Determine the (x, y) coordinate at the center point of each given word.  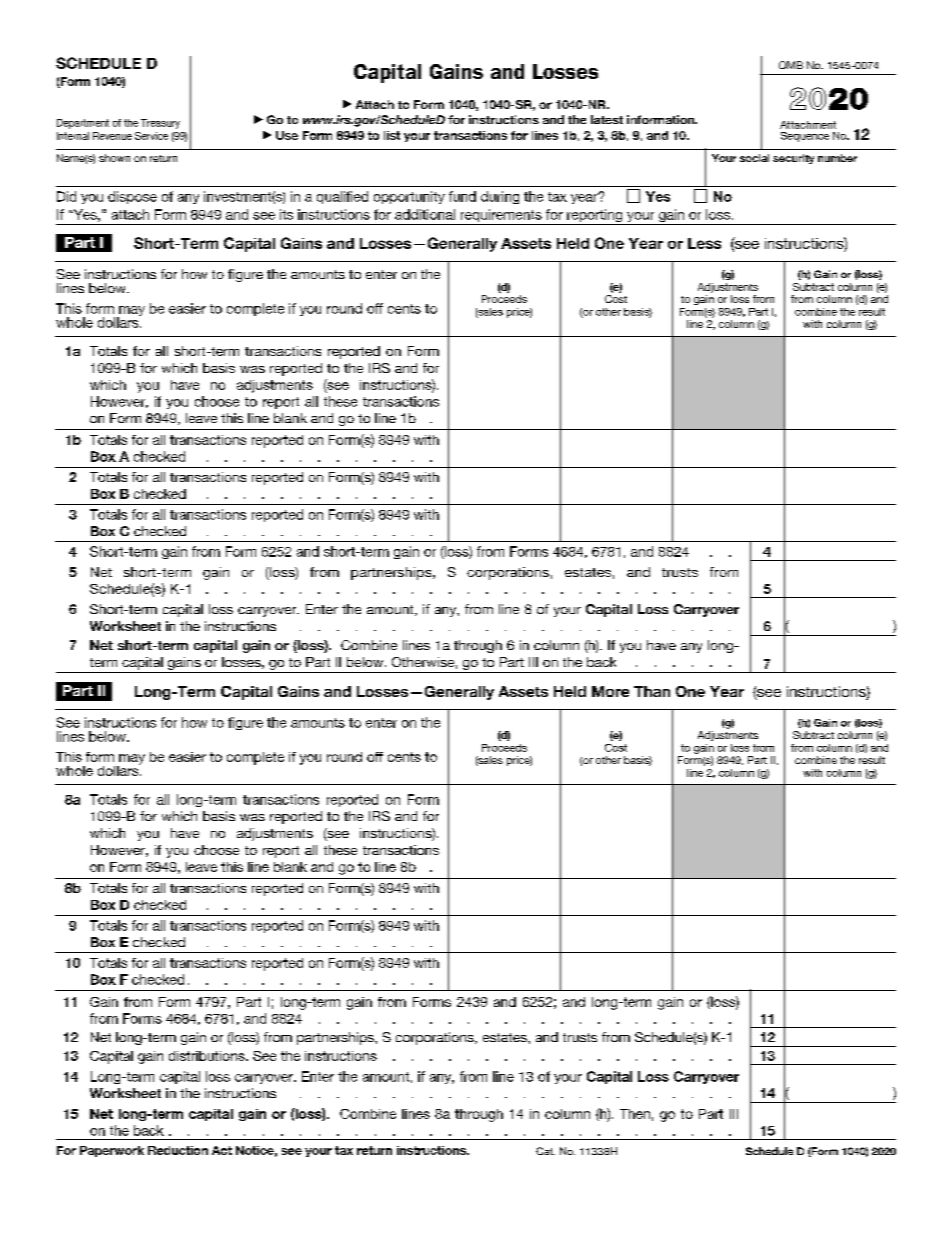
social (754, 158)
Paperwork (112, 1151)
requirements (501, 217)
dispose (132, 197)
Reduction (178, 1150)
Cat (545, 1151)
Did (66, 196)
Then (635, 1114)
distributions (208, 1056)
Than (652, 691)
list (392, 135)
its (286, 214)
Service (151, 136)
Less (704, 243)
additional (425, 214)
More (610, 691)
